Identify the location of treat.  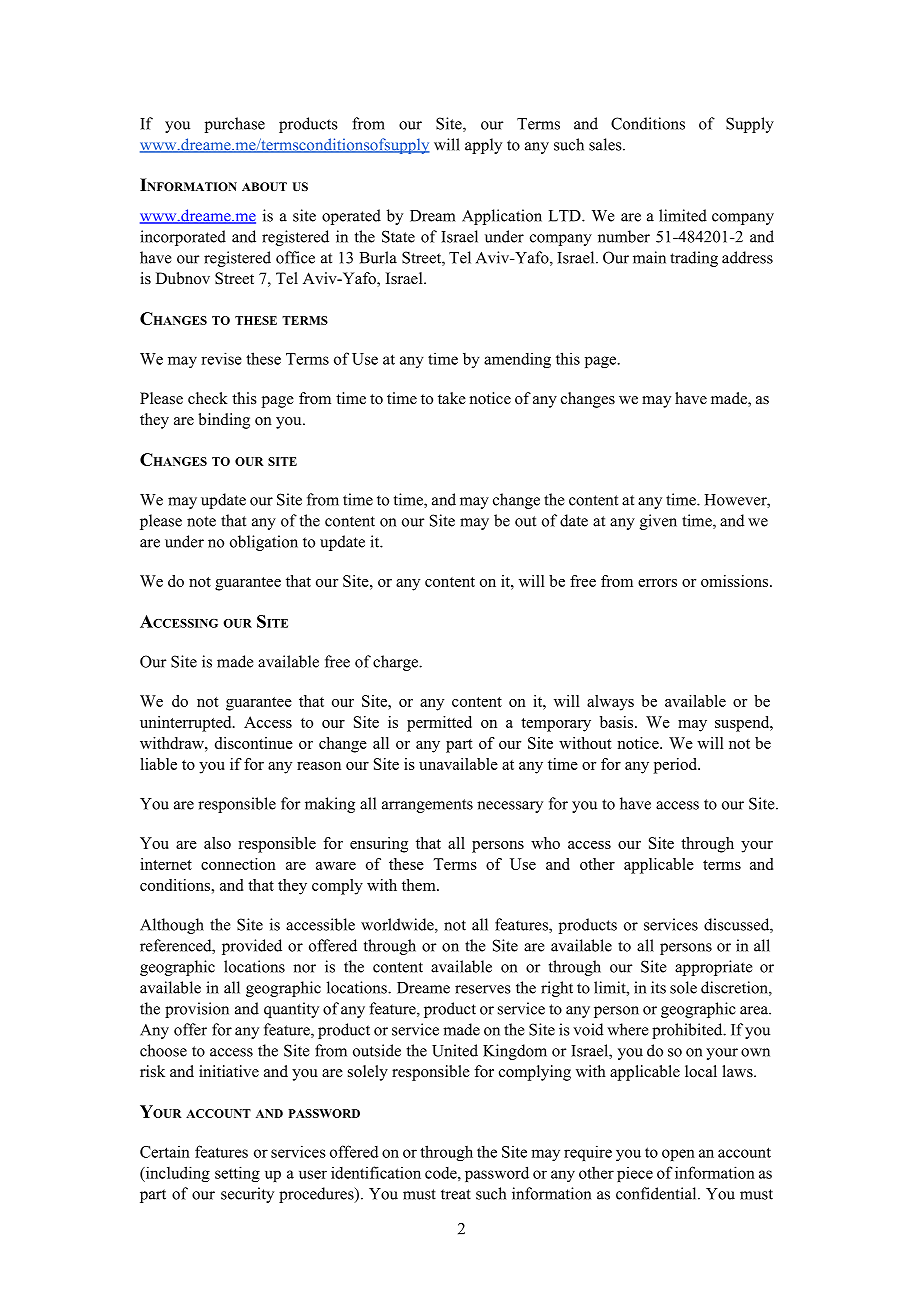
(456, 1194).
